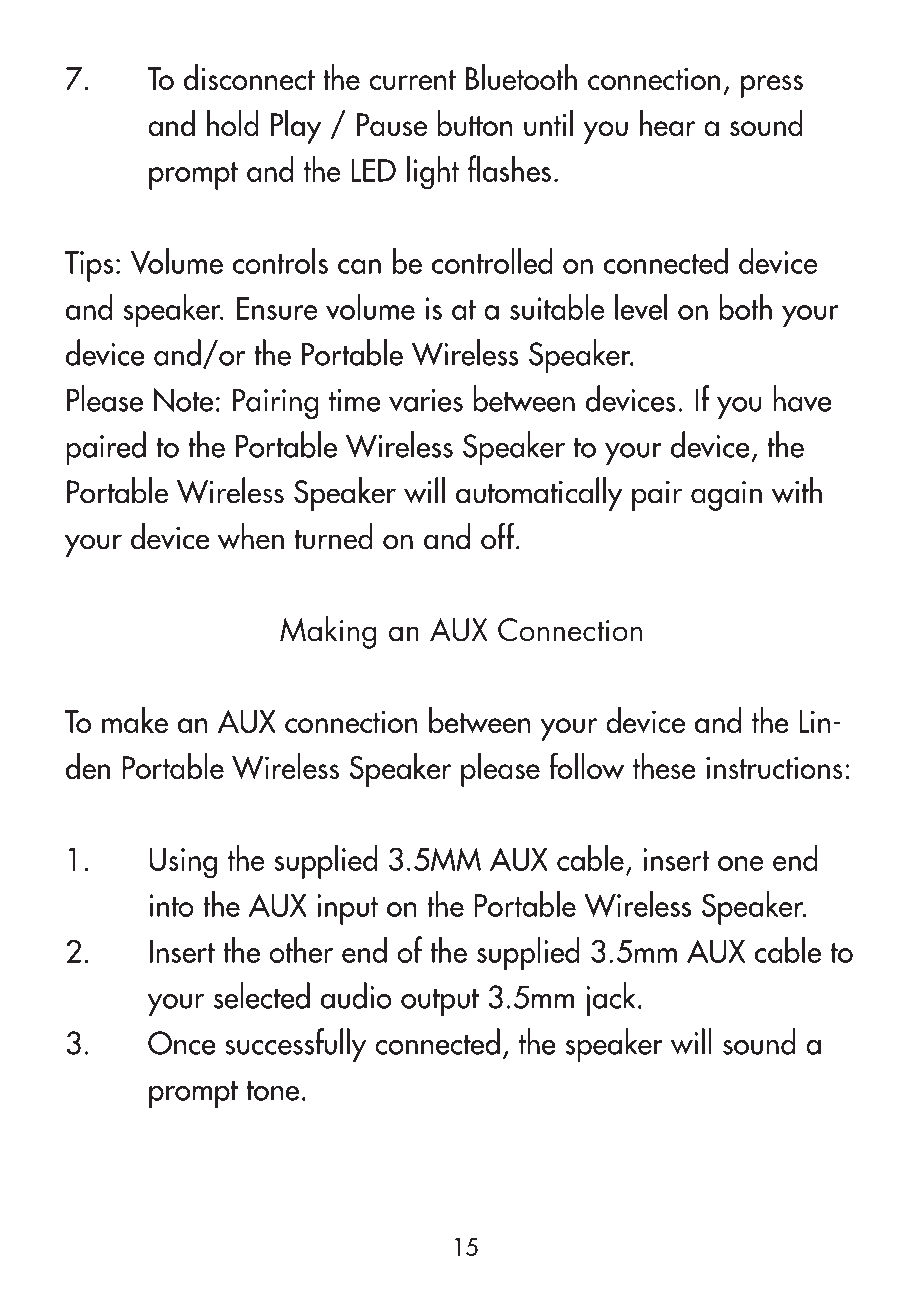 The width and height of the page is (924, 1302). Describe the element at coordinates (412, 80) in the page. I see `current` at that location.
